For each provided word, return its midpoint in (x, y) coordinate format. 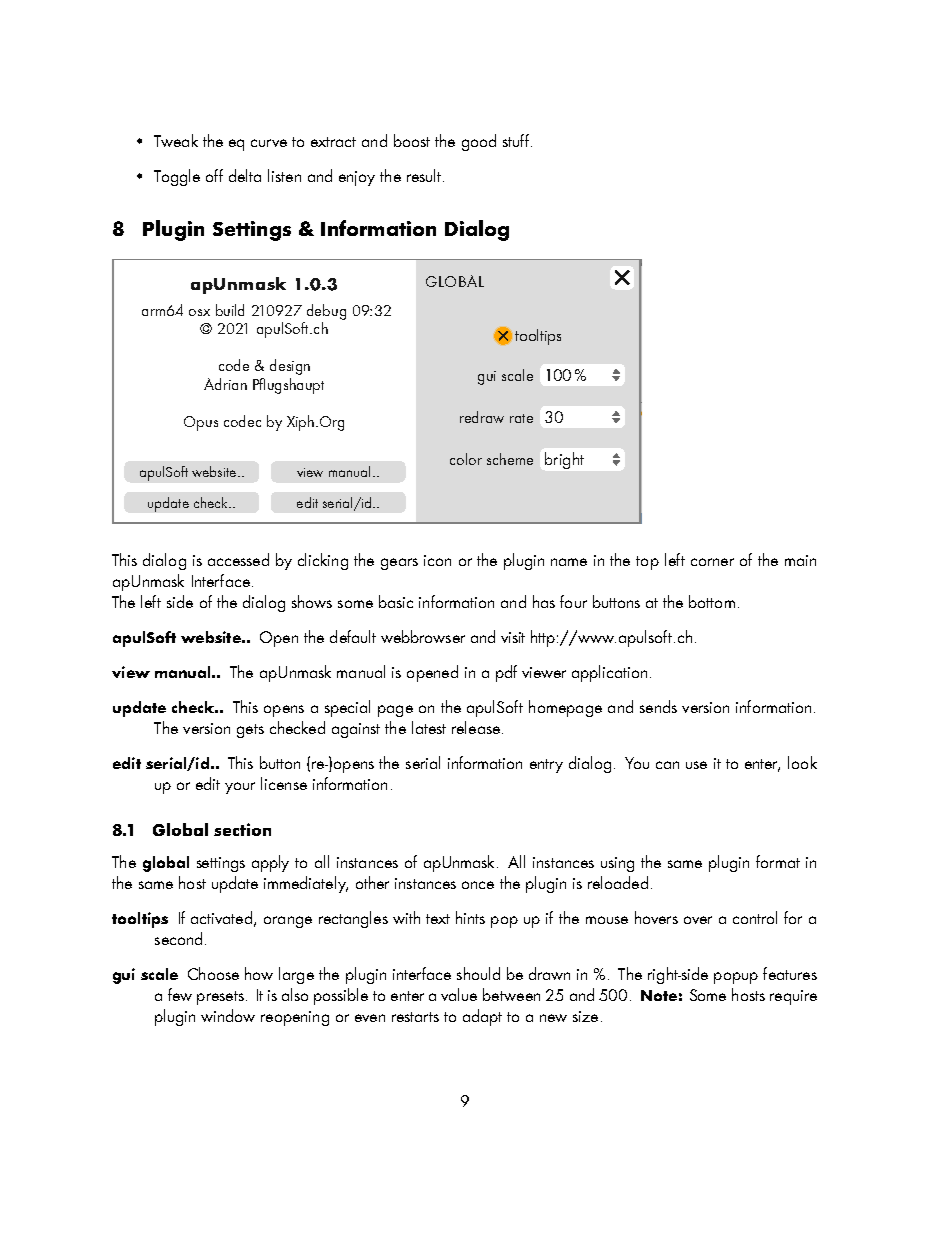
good (479, 142)
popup (736, 978)
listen (284, 175)
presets (220, 998)
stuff (517, 140)
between (511, 994)
